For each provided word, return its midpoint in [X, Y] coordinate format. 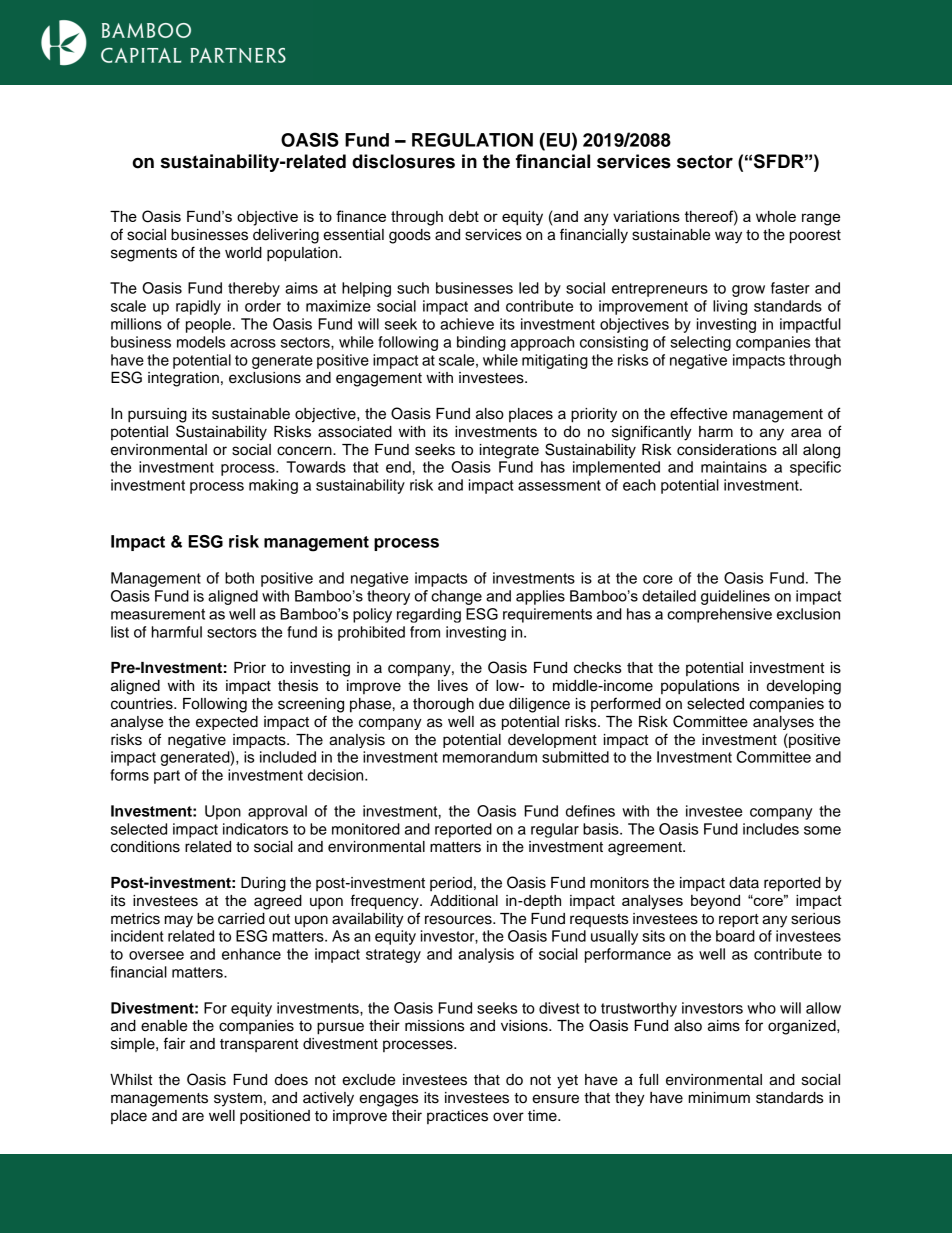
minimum [719, 1098]
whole [776, 216]
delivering [286, 236]
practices [457, 1117]
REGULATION [472, 140]
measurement [158, 614]
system [238, 1100]
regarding [429, 615]
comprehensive [719, 615]
